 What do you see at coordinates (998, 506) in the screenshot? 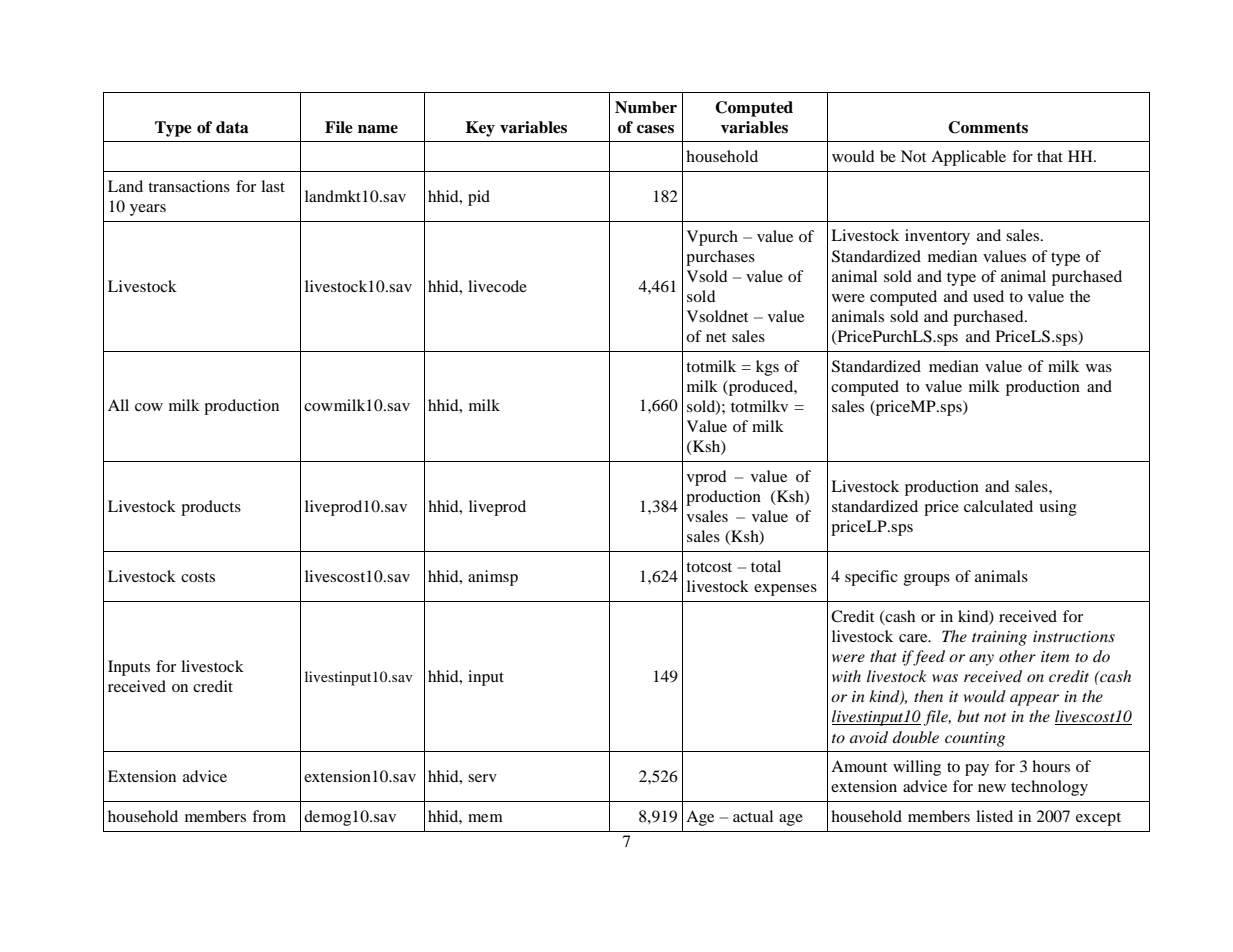
I see `calculated` at bounding box center [998, 506].
